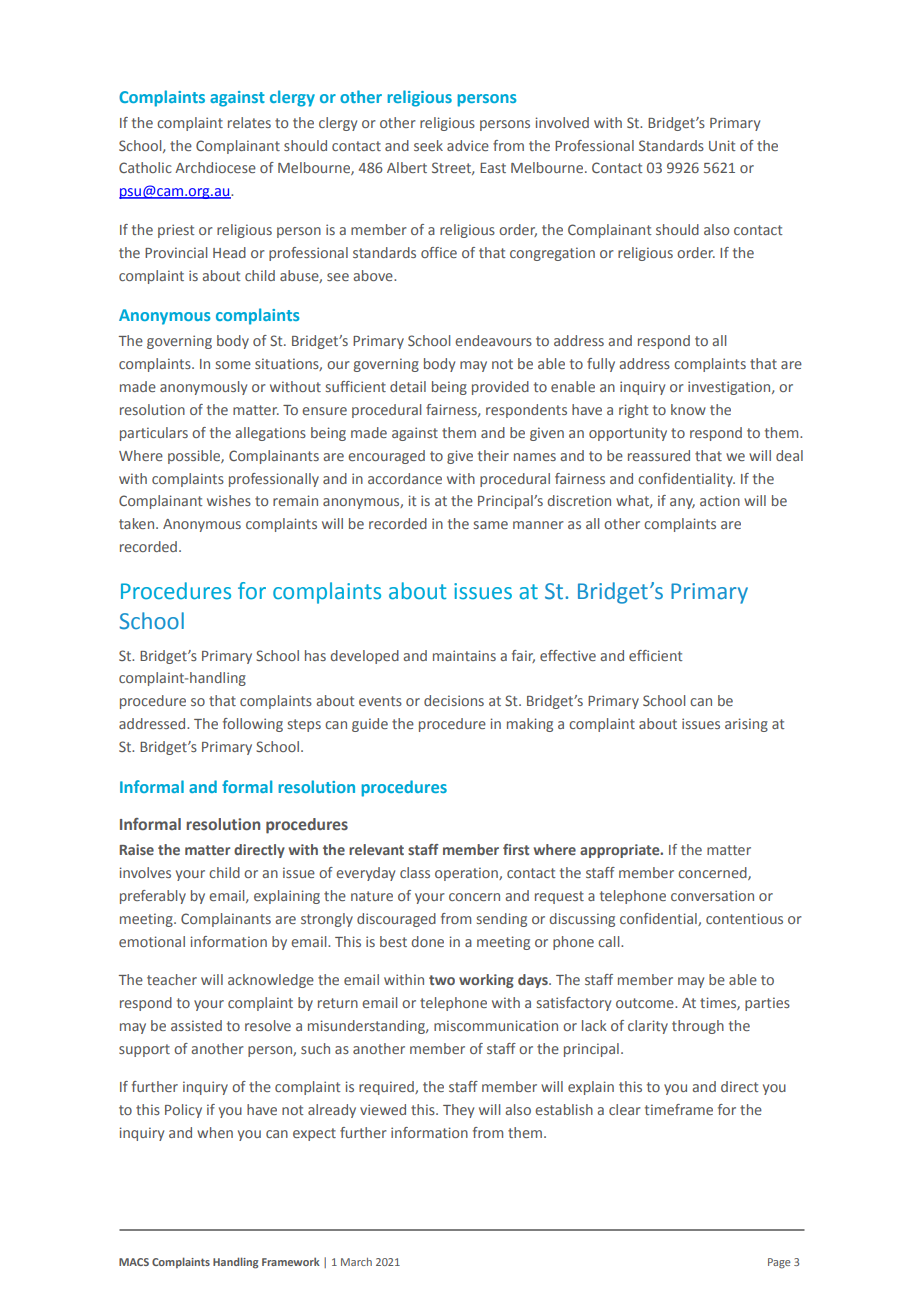 This page has width=924, height=1307. I want to click on contentious, so click(744, 918).
